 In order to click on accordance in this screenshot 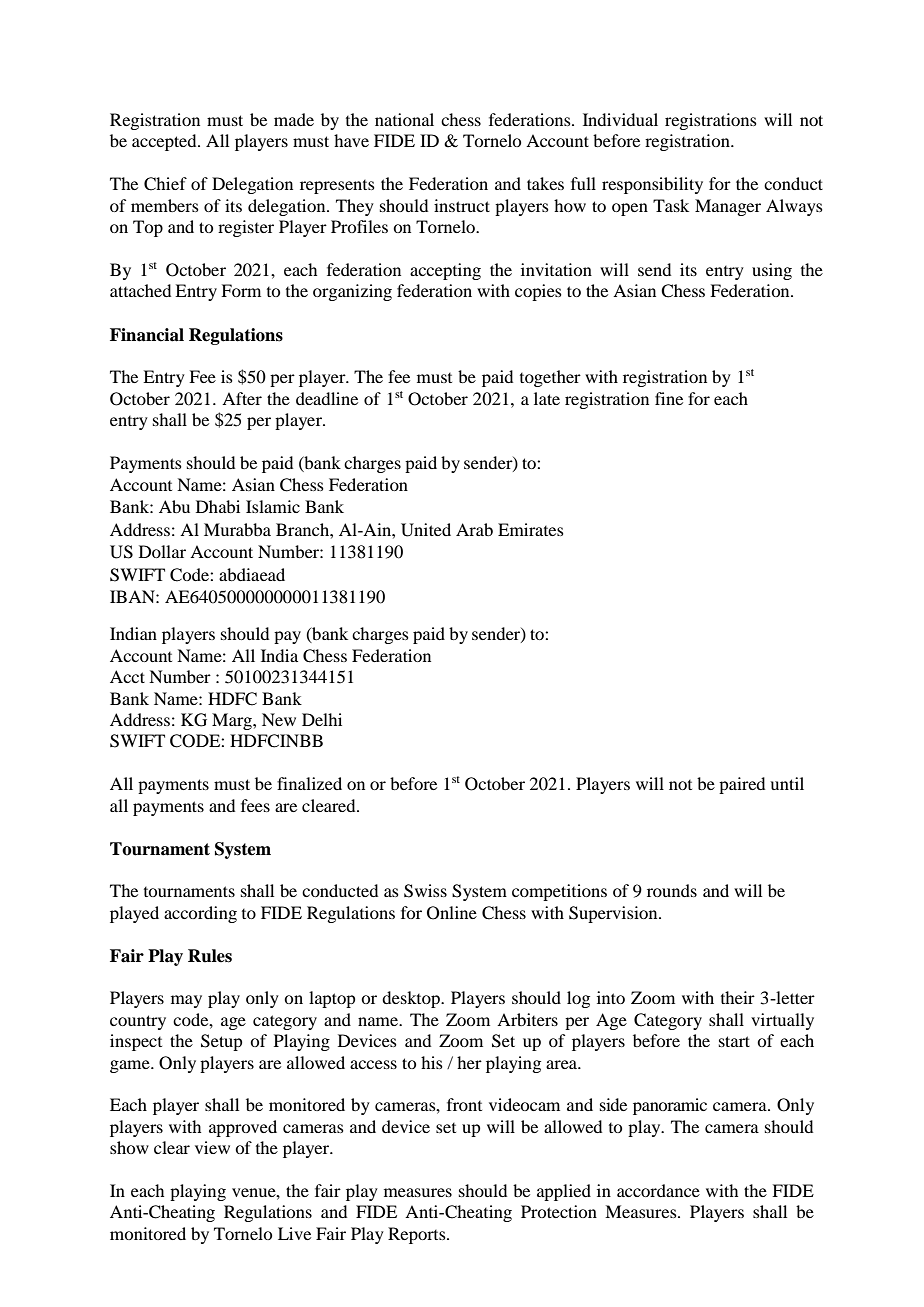, I will do `click(658, 1190)`.
